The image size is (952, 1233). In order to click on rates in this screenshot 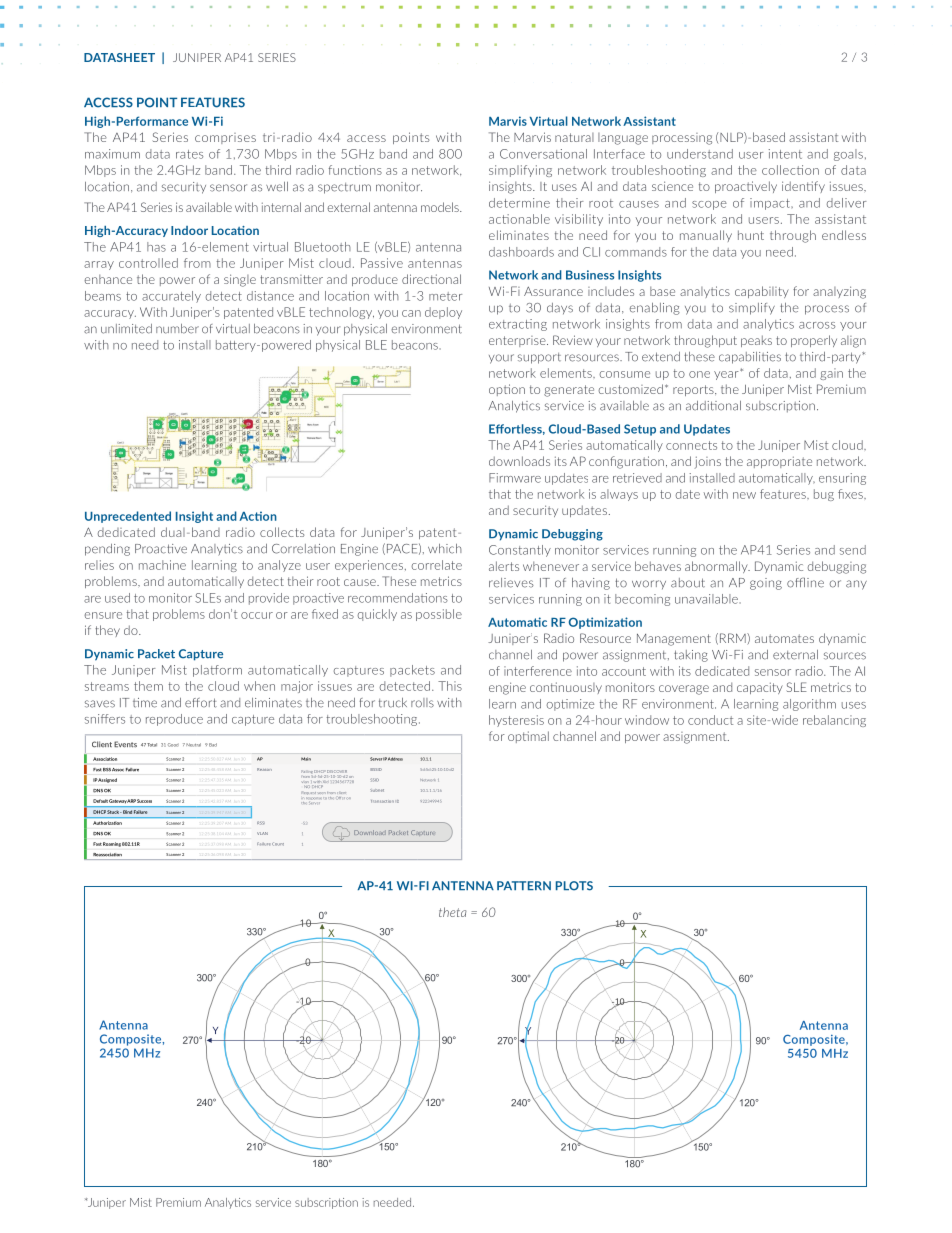, I will do `click(189, 154)`.
